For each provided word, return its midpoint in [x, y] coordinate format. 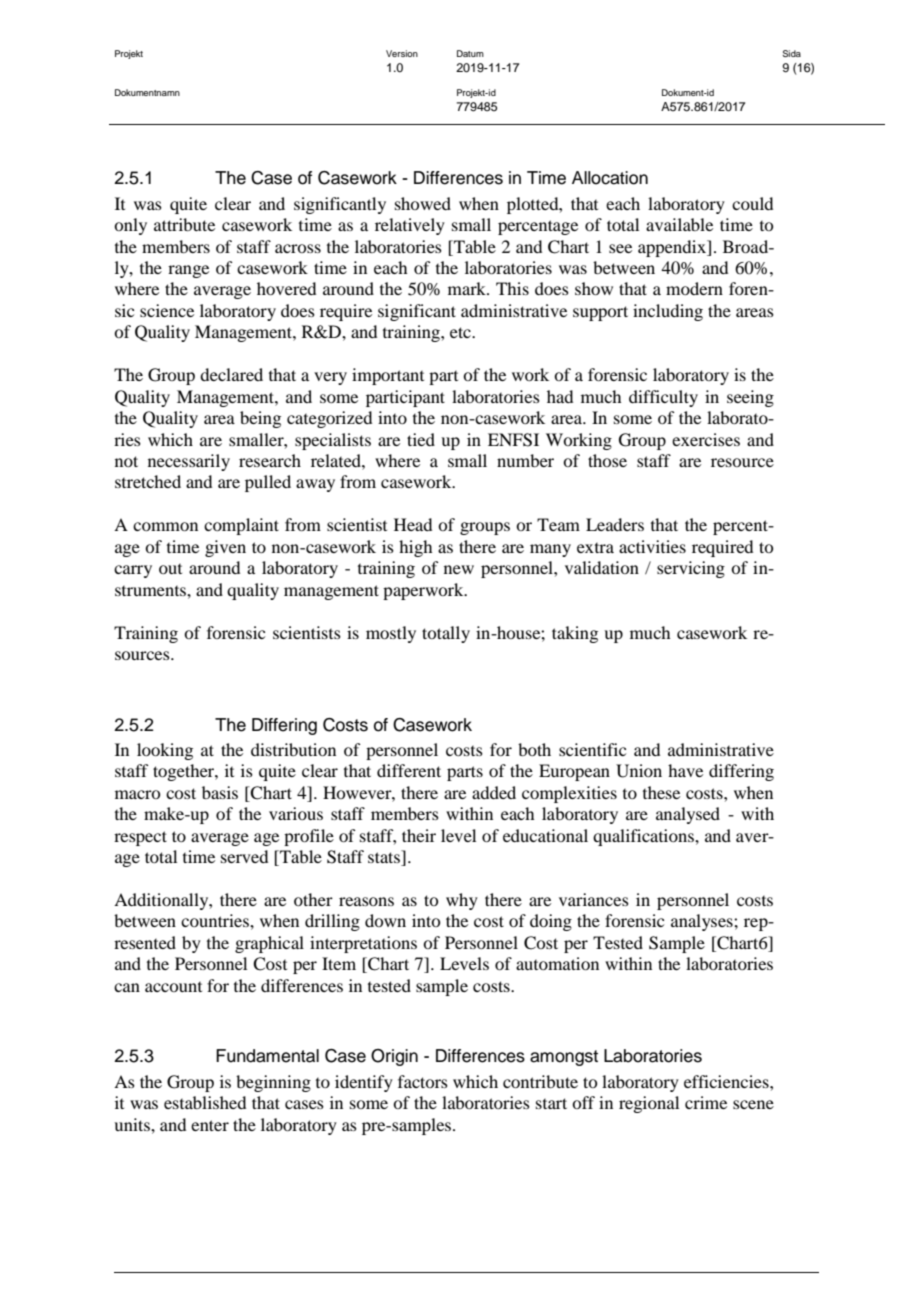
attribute [184, 224]
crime [706, 1102]
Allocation [610, 178]
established [205, 1102]
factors [423, 1081]
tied [421, 439]
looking [165, 751]
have [685, 770]
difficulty [663, 398]
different [409, 770]
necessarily [189, 462]
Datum [470, 53]
